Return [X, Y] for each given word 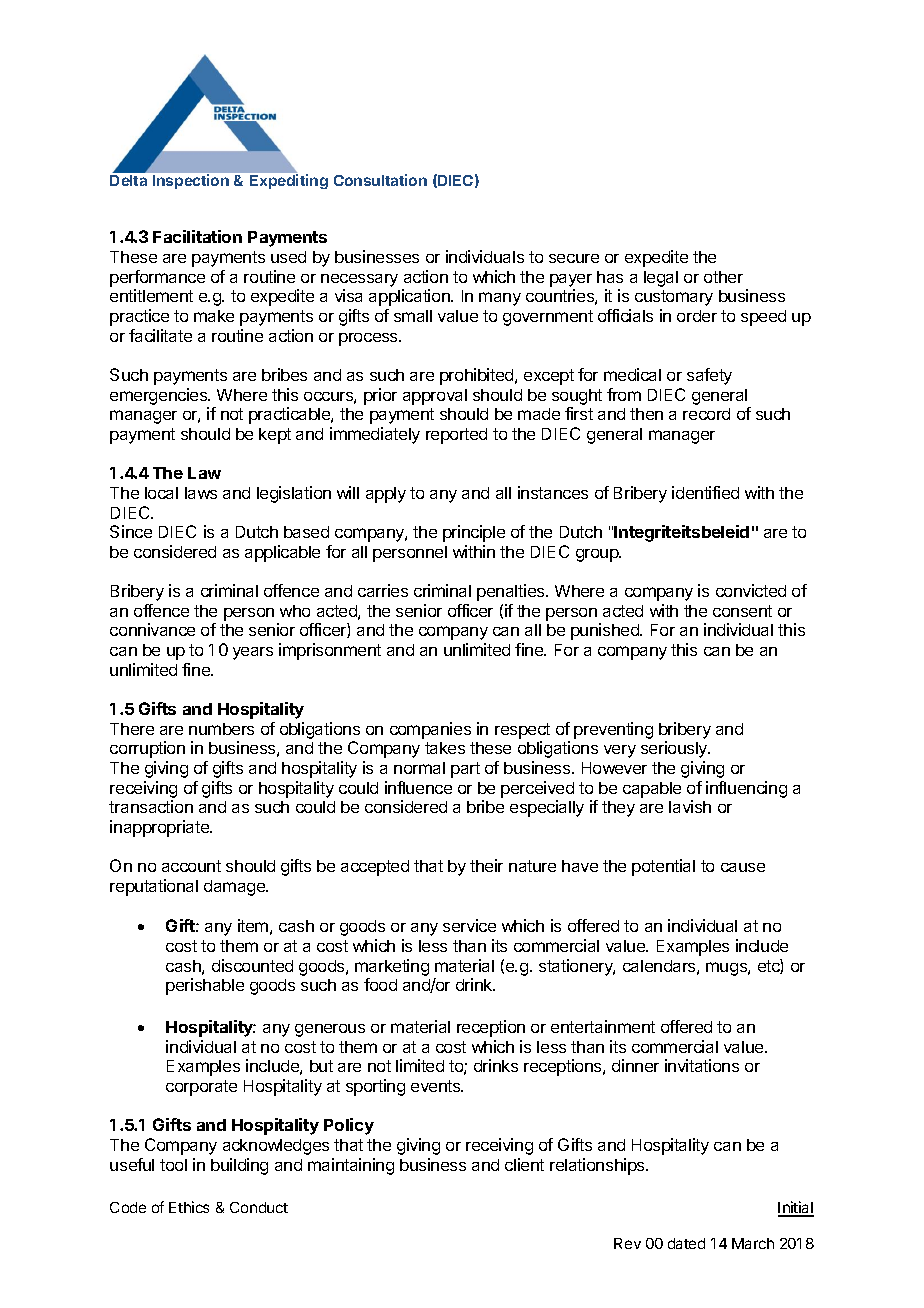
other [723, 277]
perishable [205, 986]
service [469, 925]
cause [743, 867]
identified [705, 492]
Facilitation [197, 236]
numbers [221, 729]
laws [201, 493]
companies [430, 730]
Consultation [380, 180]
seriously [675, 749]
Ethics [189, 1207]
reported [456, 436]
